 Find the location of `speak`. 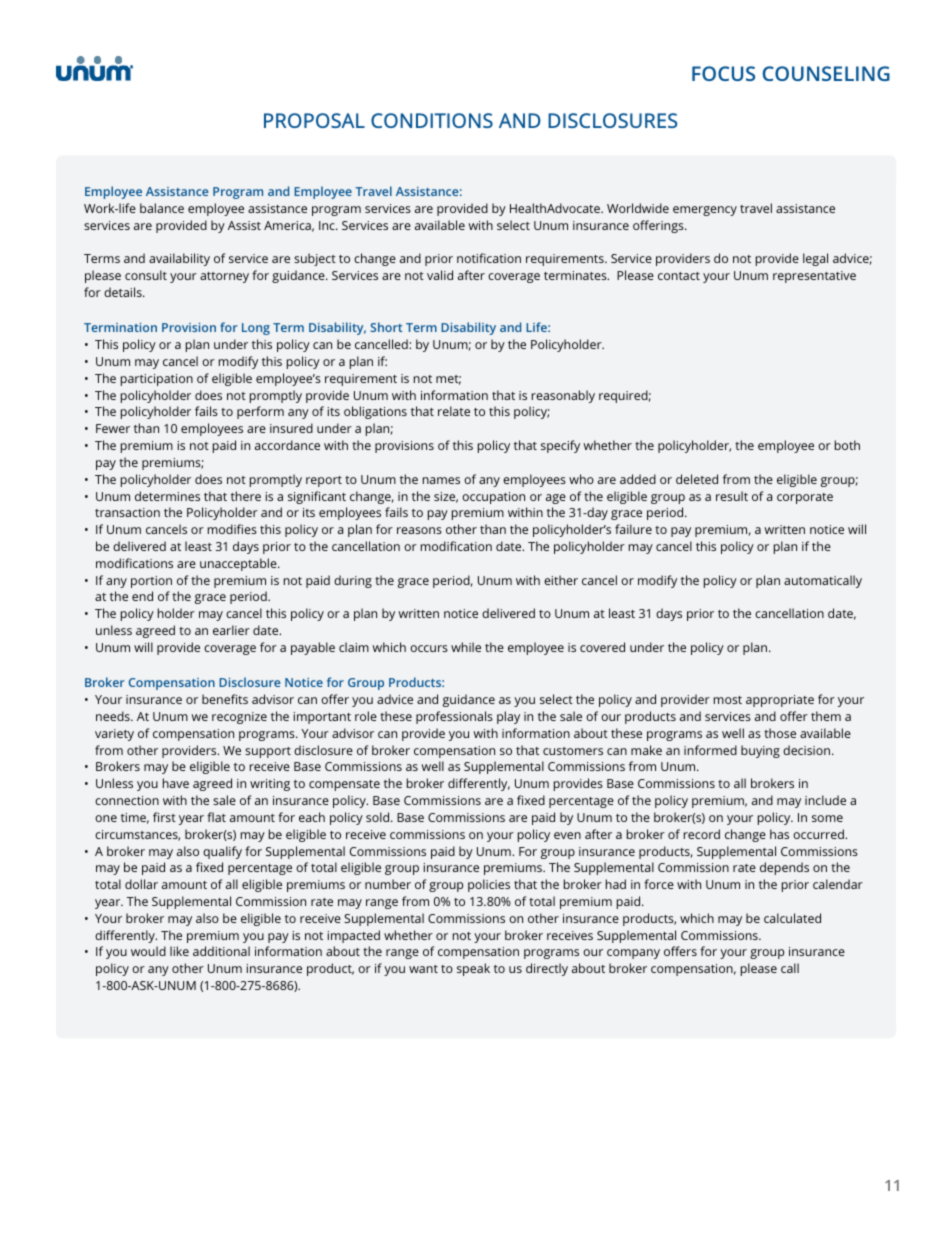

speak is located at coordinates (473, 969).
